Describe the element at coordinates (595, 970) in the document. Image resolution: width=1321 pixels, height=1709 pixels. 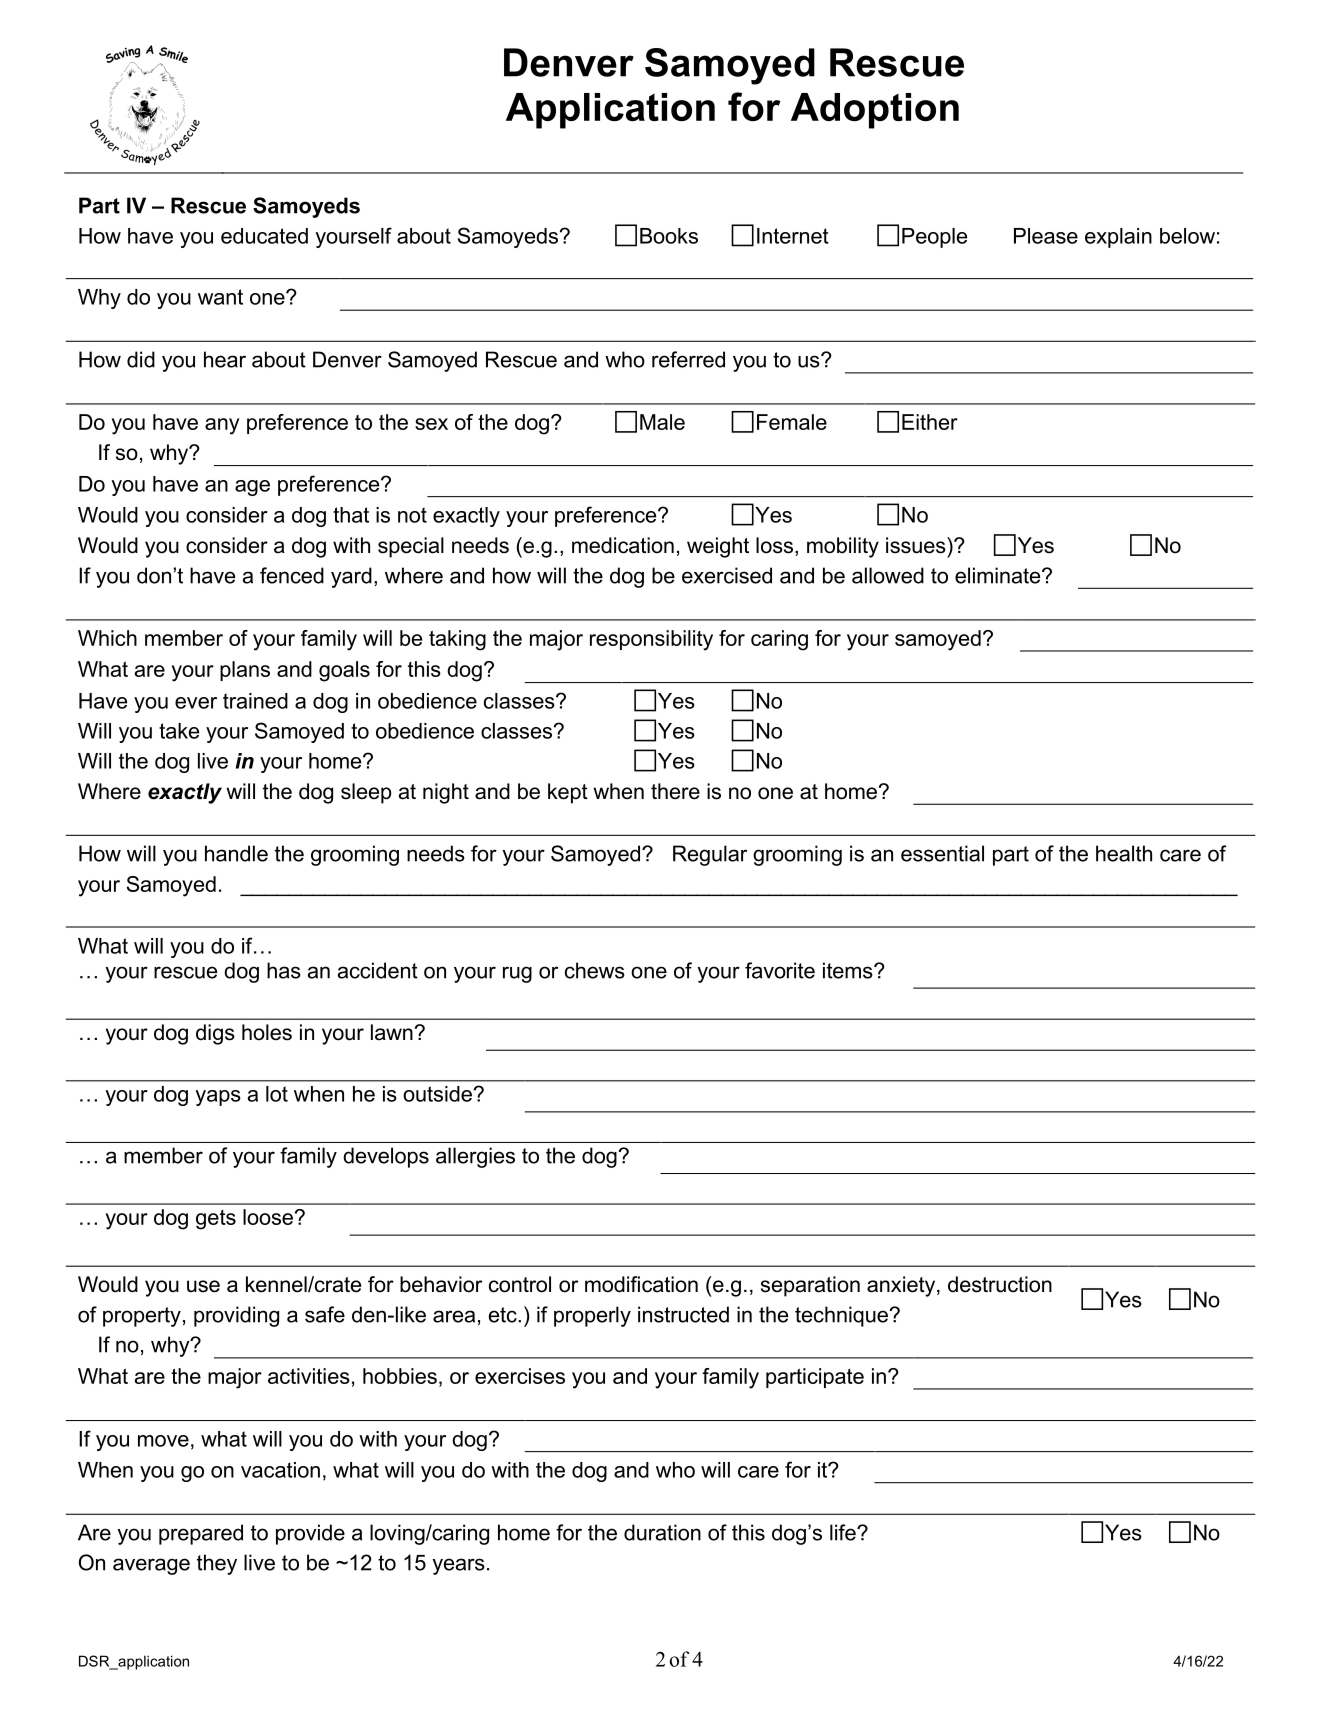
I see `chews` at that location.
